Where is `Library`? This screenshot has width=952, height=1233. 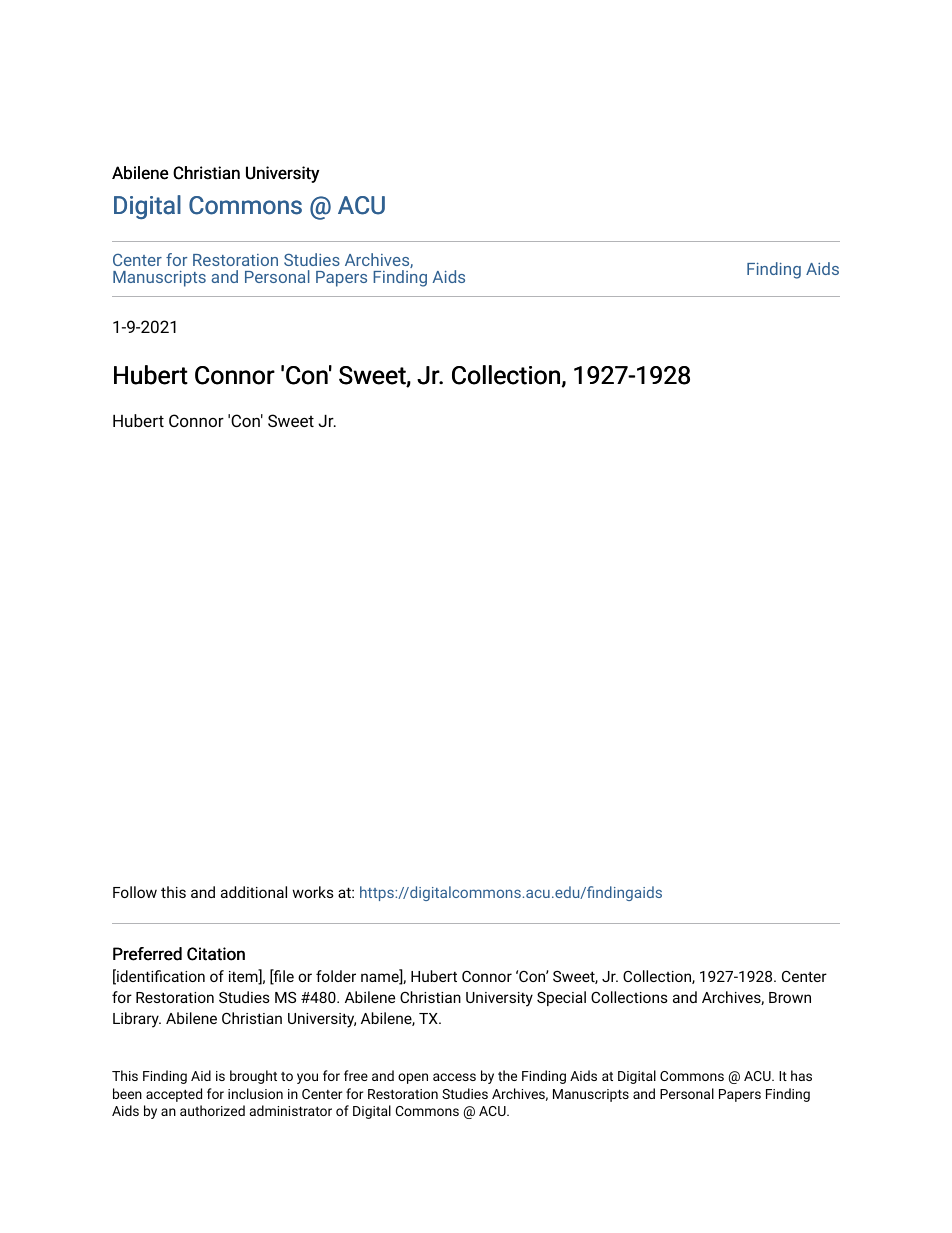
Library is located at coordinates (137, 1020).
